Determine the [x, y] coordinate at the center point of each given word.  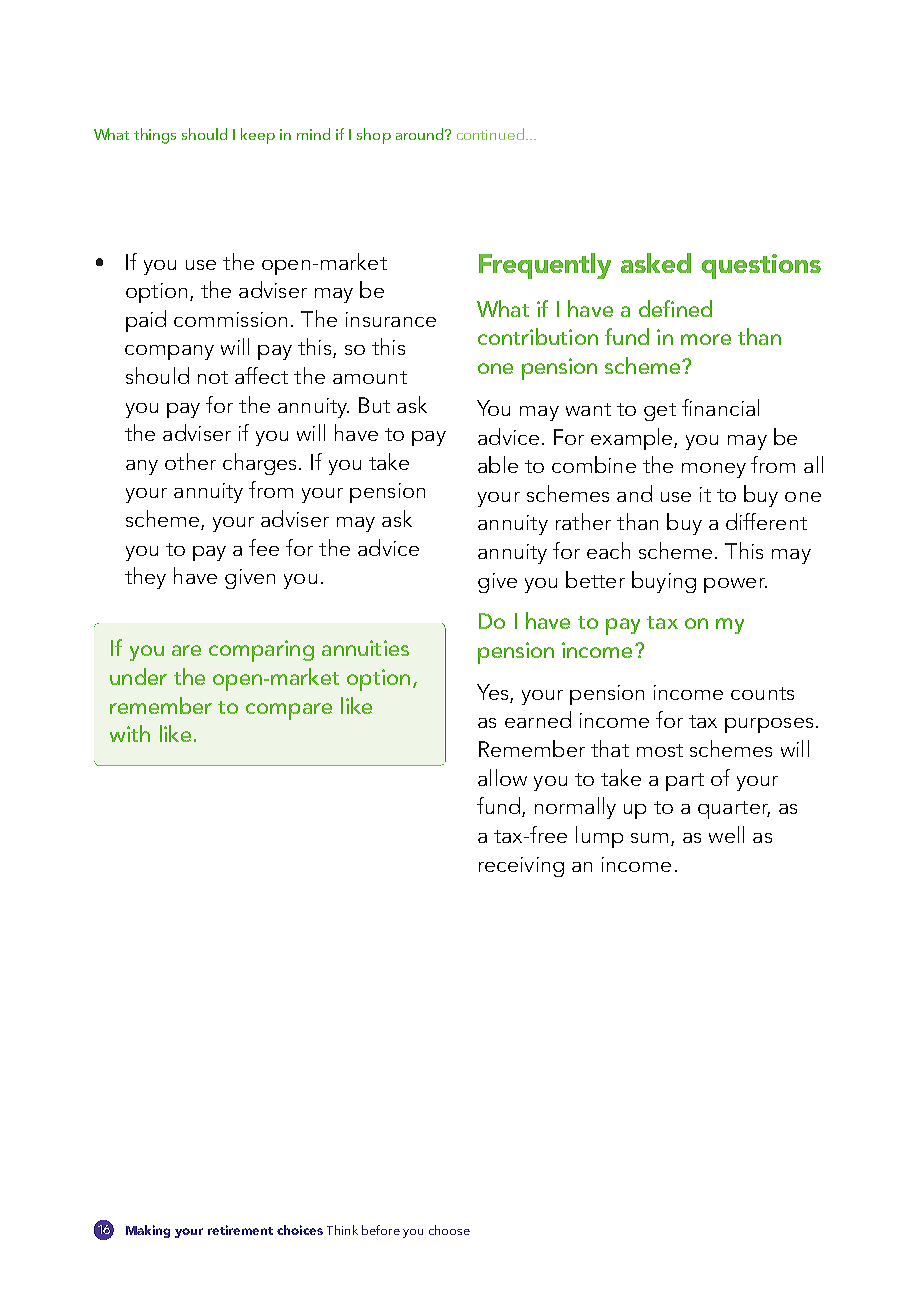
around [421, 134]
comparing [261, 651]
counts [762, 693]
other [190, 461]
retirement [240, 1230]
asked [656, 263]
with [130, 733]
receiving [521, 867]
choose [449, 1230]
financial [720, 407]
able [498, 464]
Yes [494, 693]
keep [258, 136]
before [381, 1230]
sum [649, 838]
